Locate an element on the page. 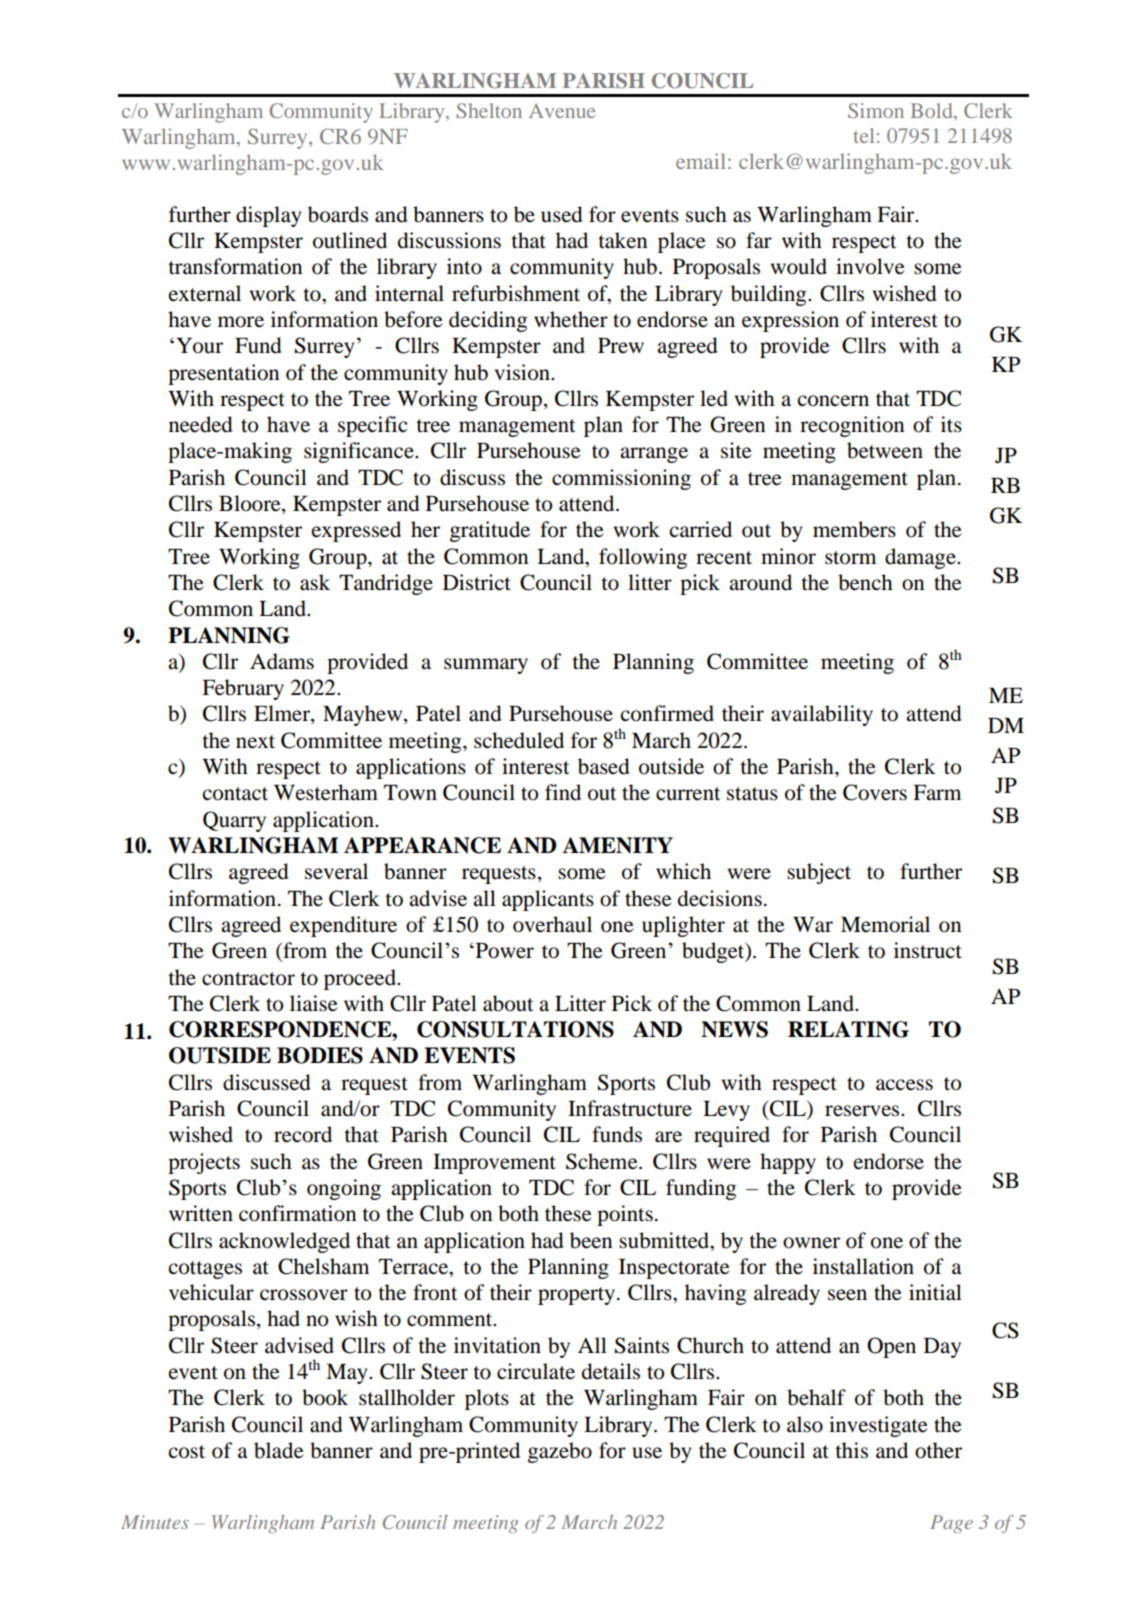 This image has width=1134, height=1604. recognition is located at coordinates (852, 426).
